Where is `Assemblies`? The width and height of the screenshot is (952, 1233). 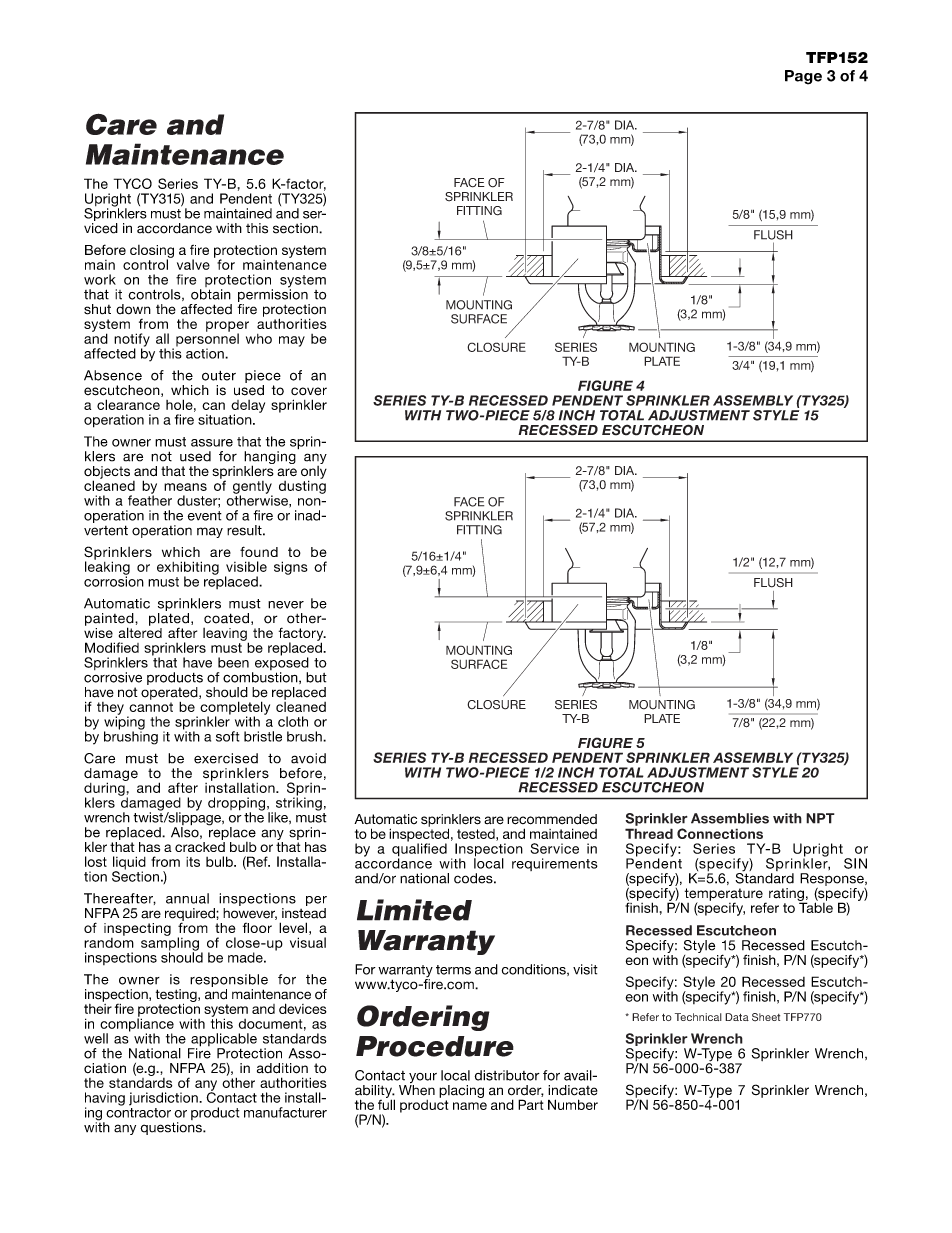 Assemblies is located at coordinates (730, 818).
